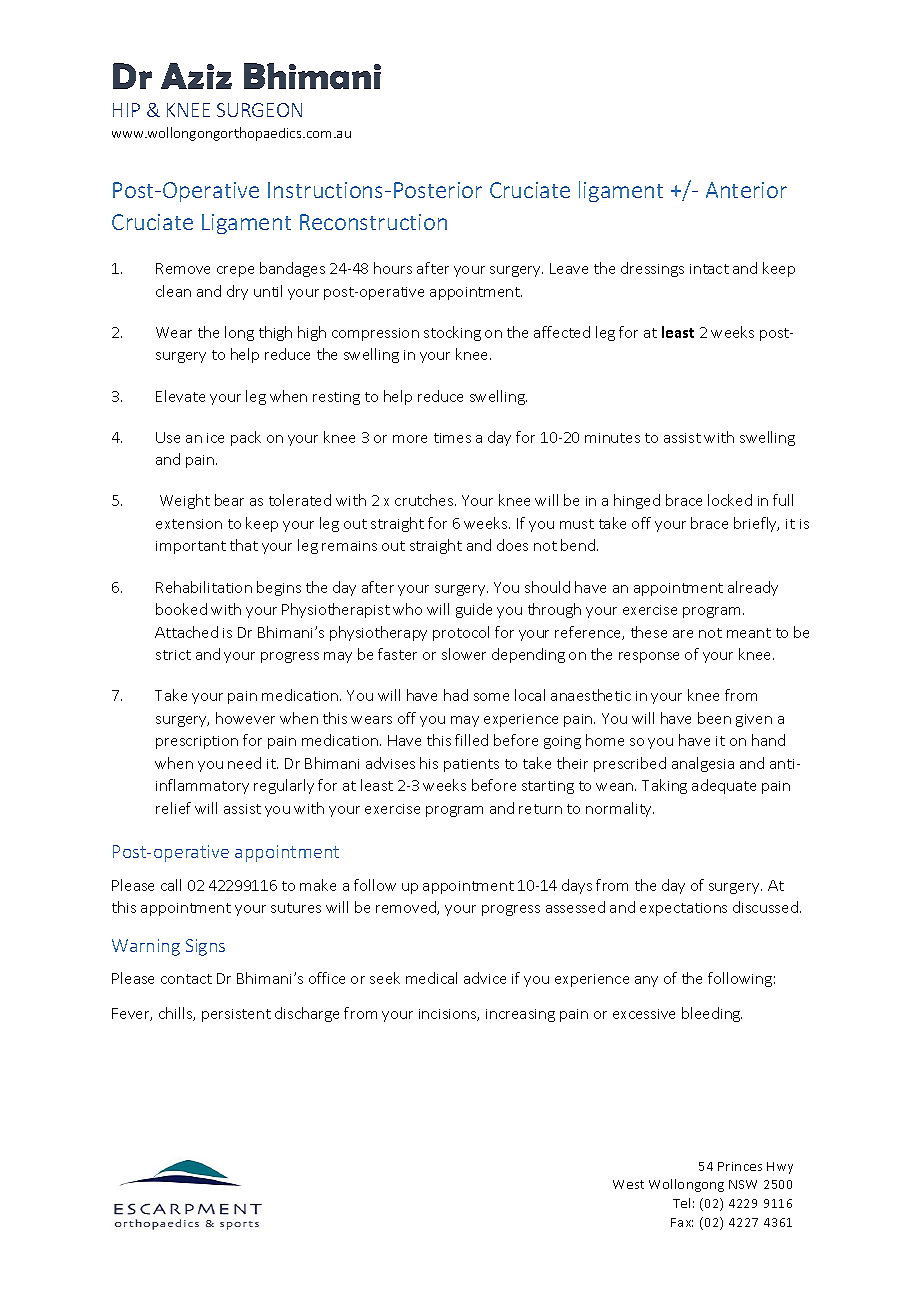  What do you see at coordinates (683, 634) in the image?
I see `are` at bounding box center [683, 634].
